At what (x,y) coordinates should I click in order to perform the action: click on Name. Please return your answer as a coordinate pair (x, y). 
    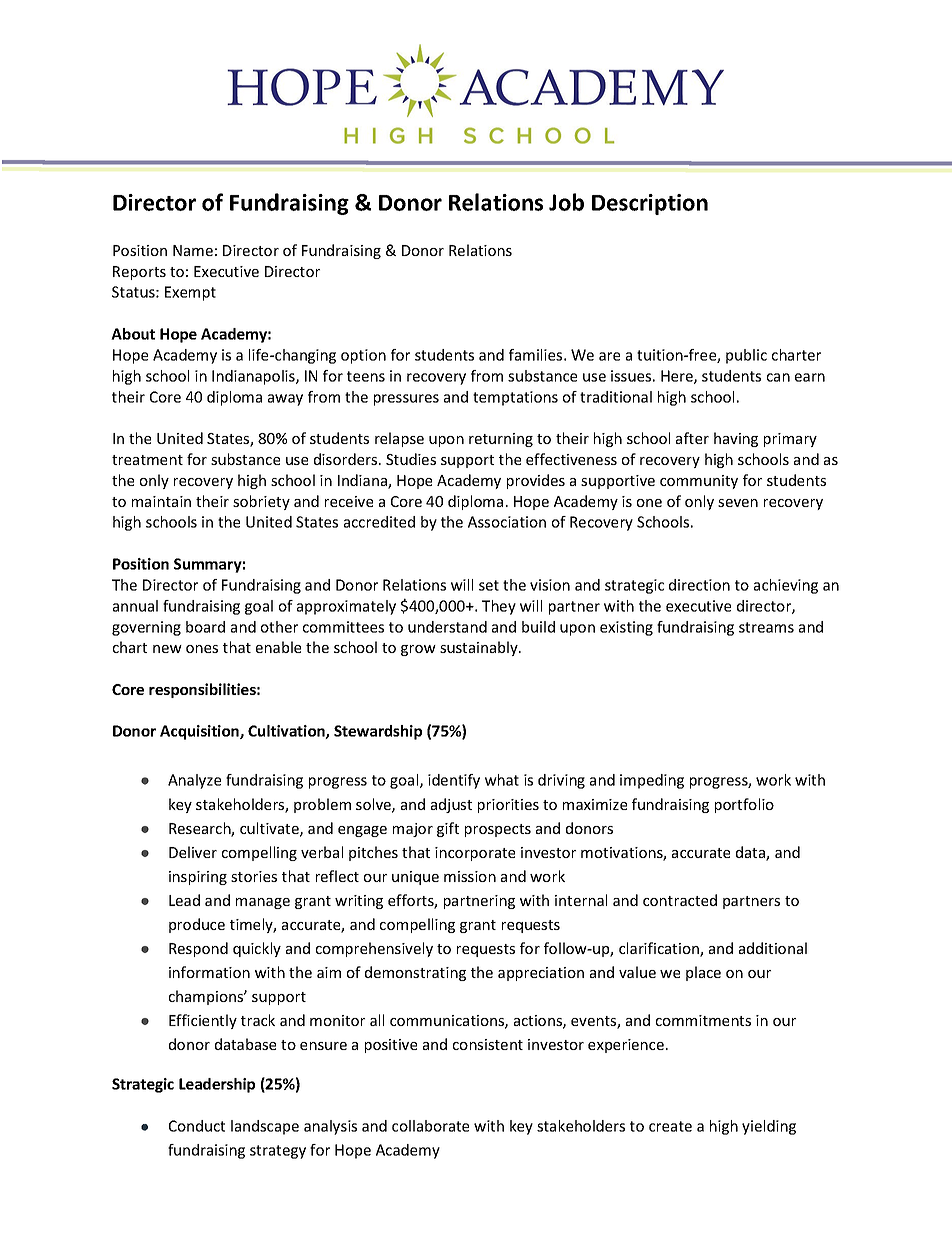
    Looking at the image, I should click on (193, 250).
